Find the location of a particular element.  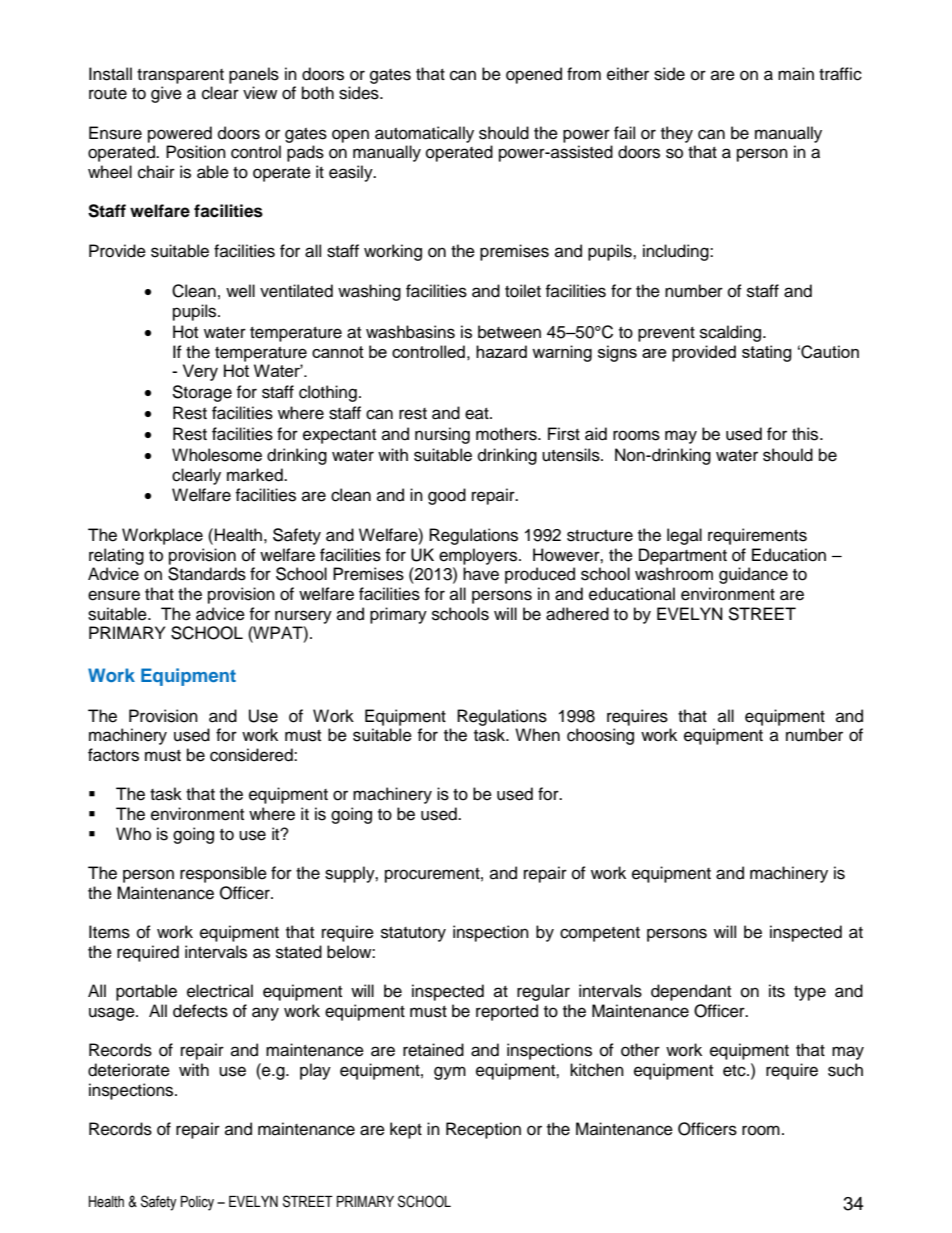

give is located at coordinates (166, 94).
